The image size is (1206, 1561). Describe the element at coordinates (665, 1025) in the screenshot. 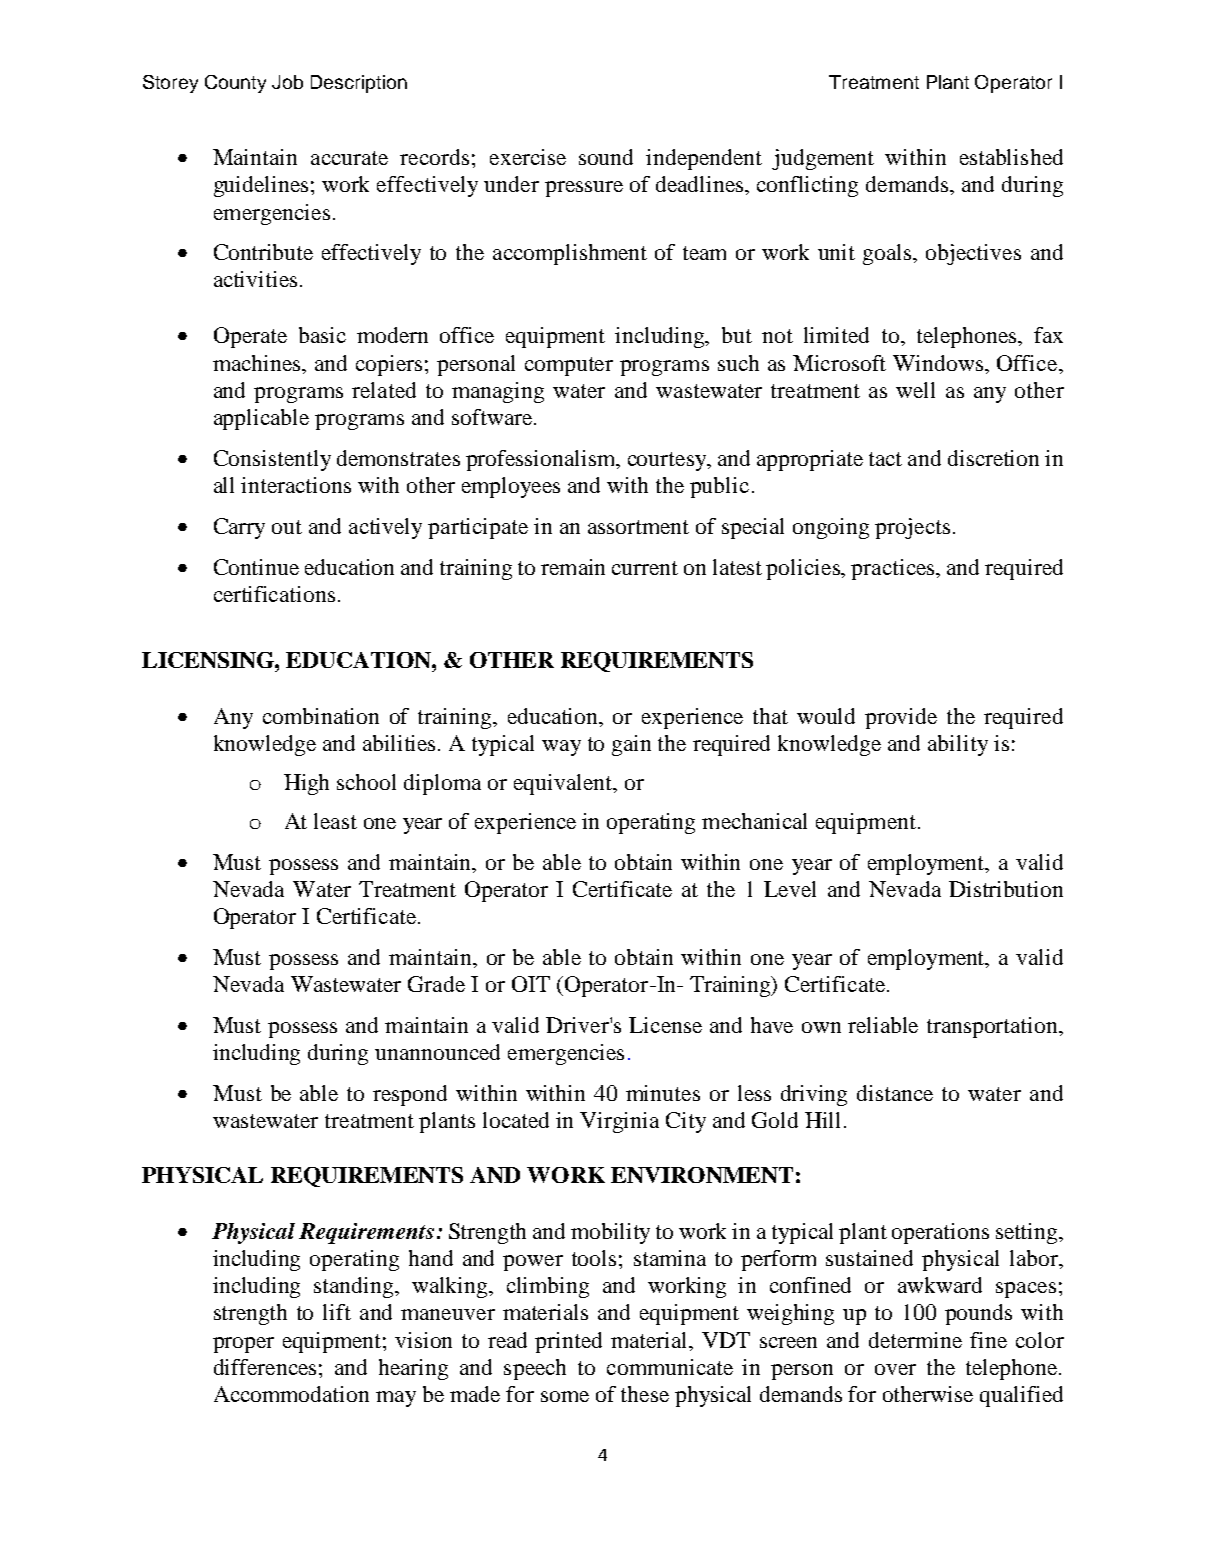

I see `License` at that location.
